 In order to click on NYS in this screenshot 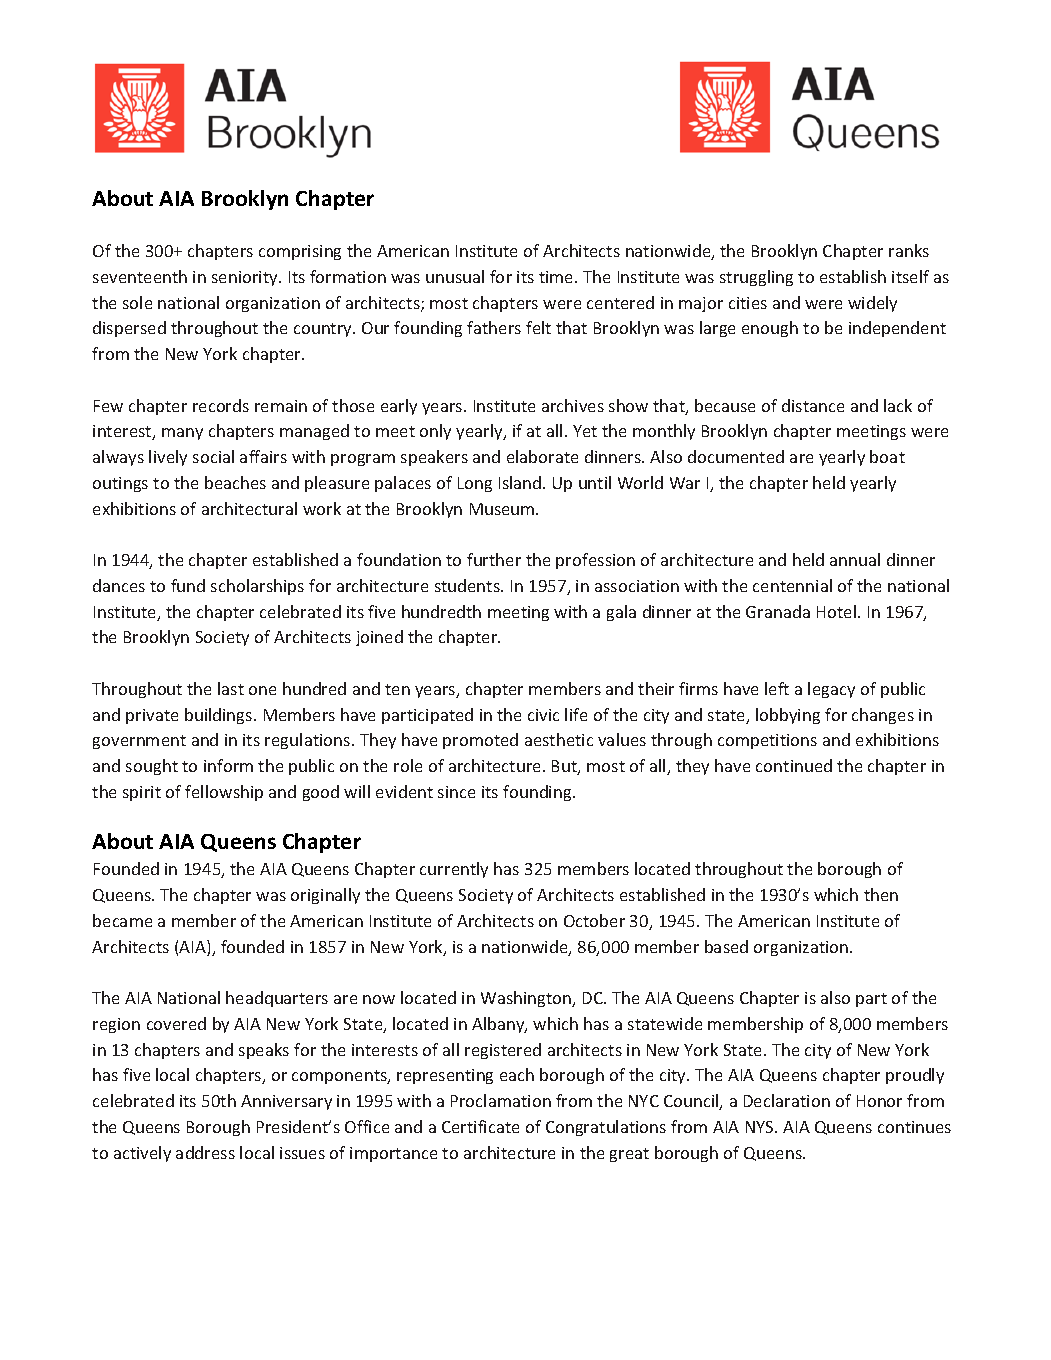, I will do `click(761, 1127)`.
